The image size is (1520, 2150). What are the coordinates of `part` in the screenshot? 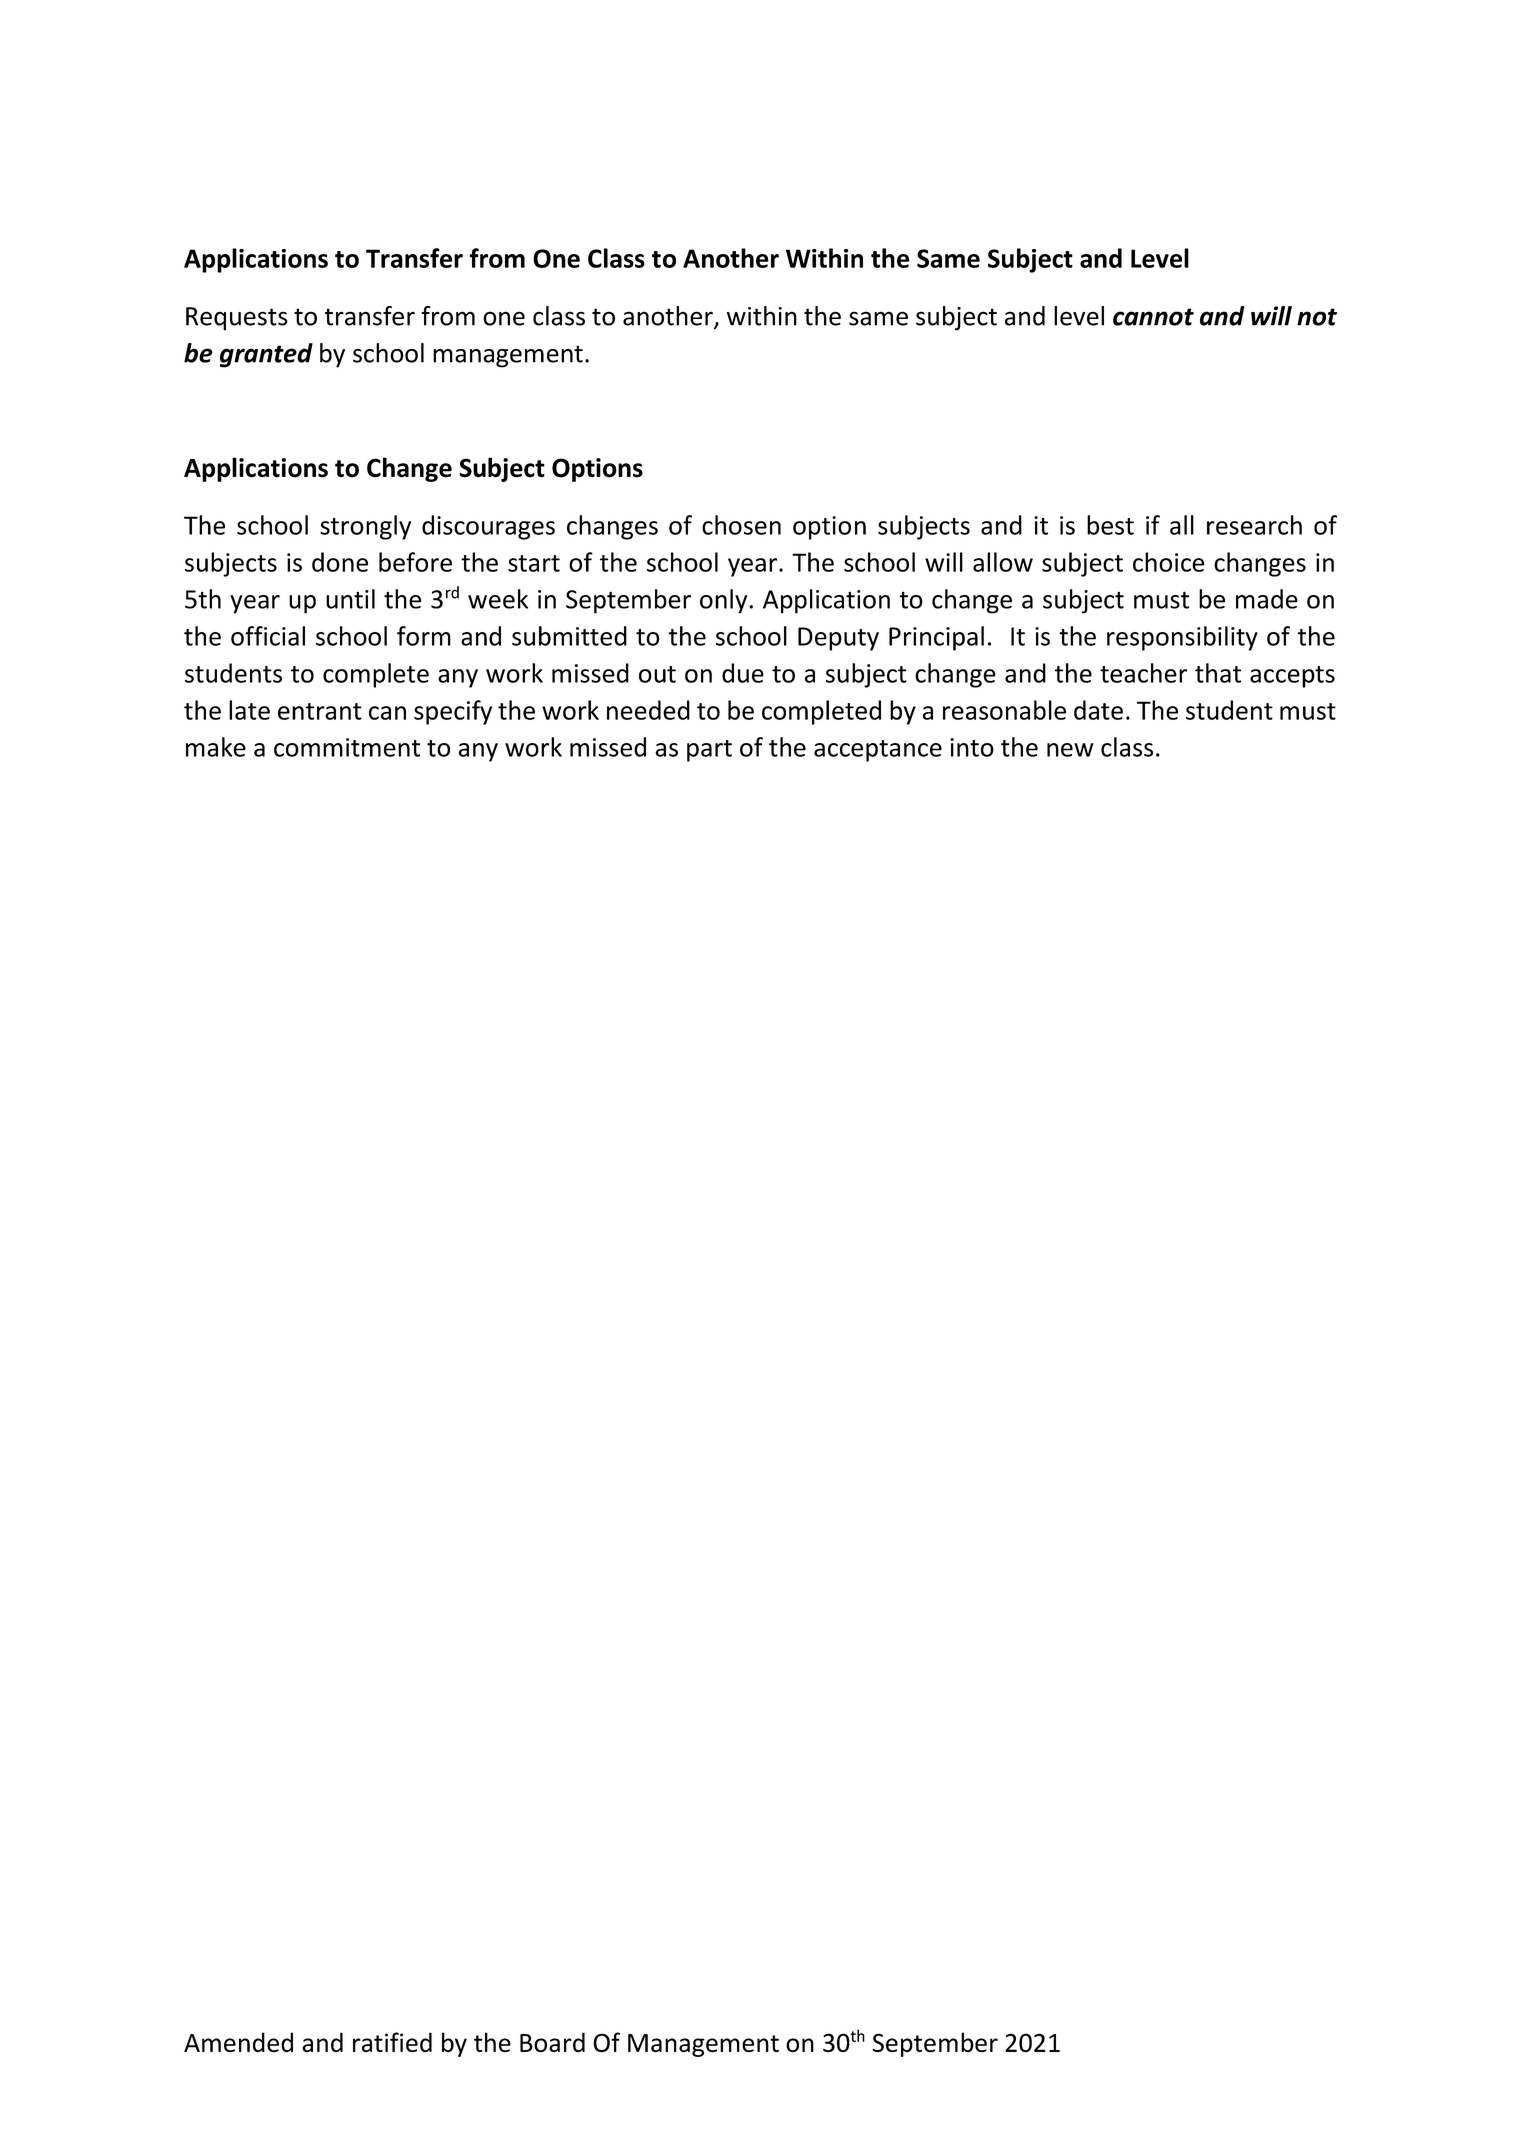 It's located at (709, 751).
